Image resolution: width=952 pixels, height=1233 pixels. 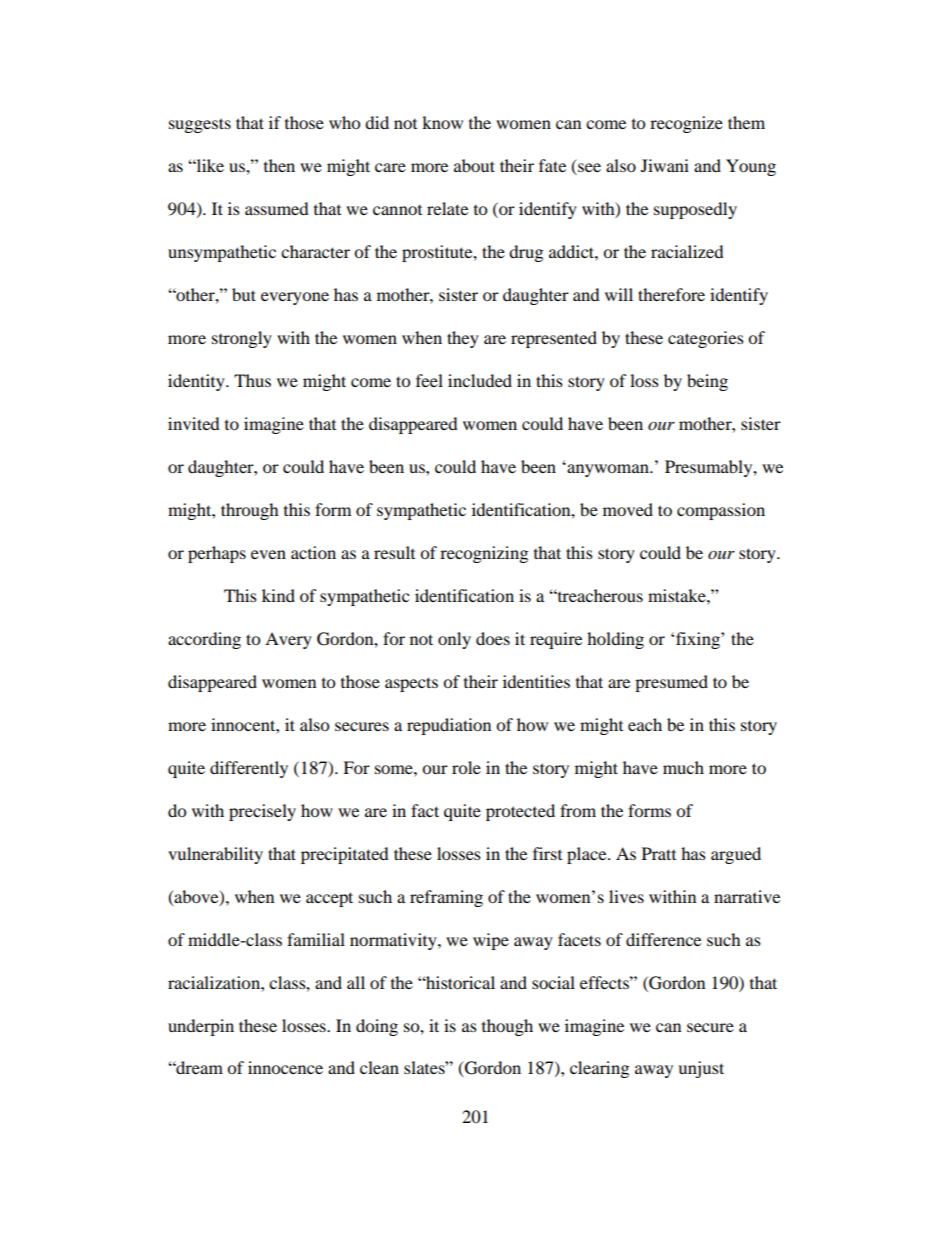 I want to click on much, so click(x=683, y=767).
